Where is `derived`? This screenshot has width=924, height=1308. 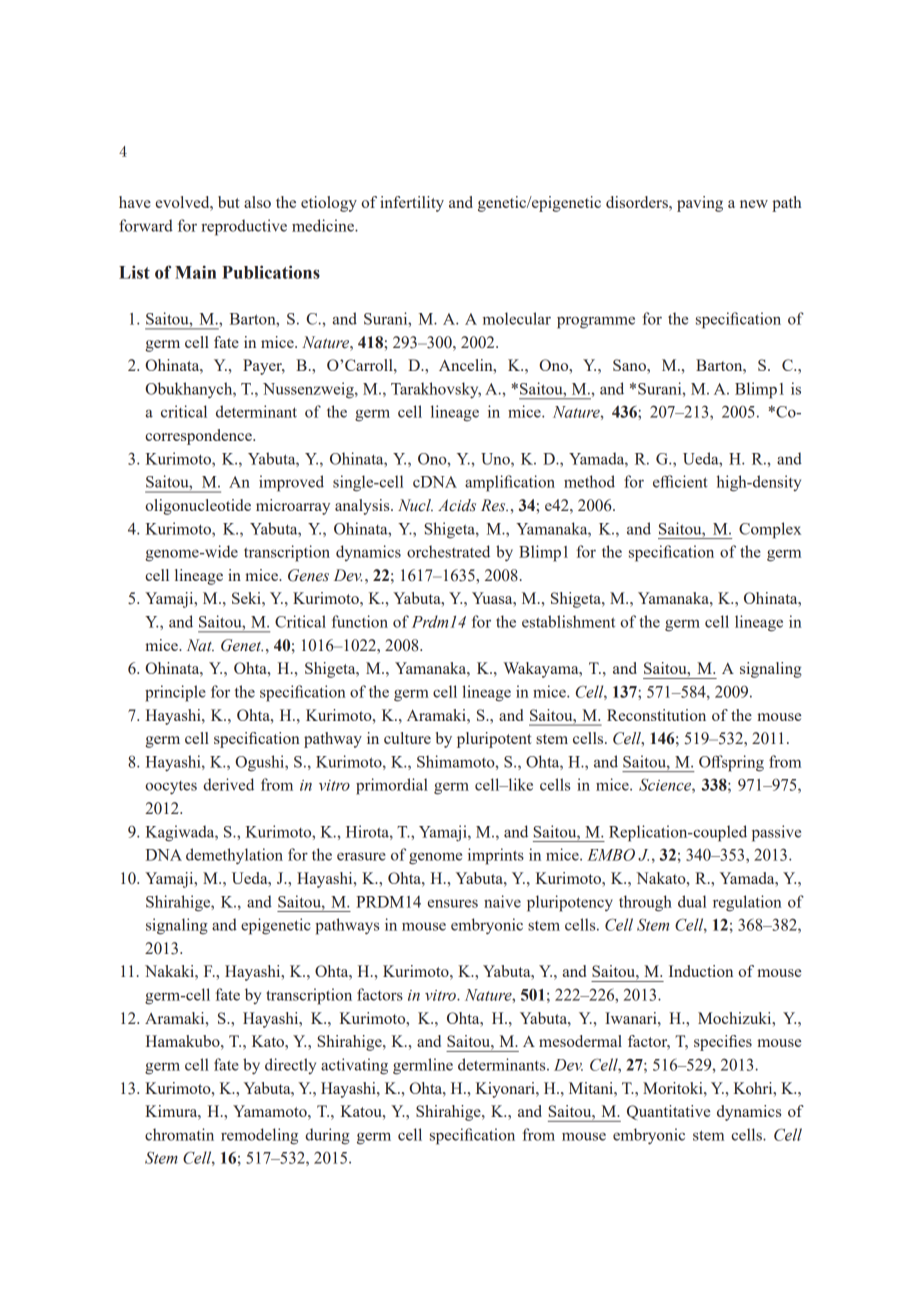 derived is located at coordinates (228, 784).
